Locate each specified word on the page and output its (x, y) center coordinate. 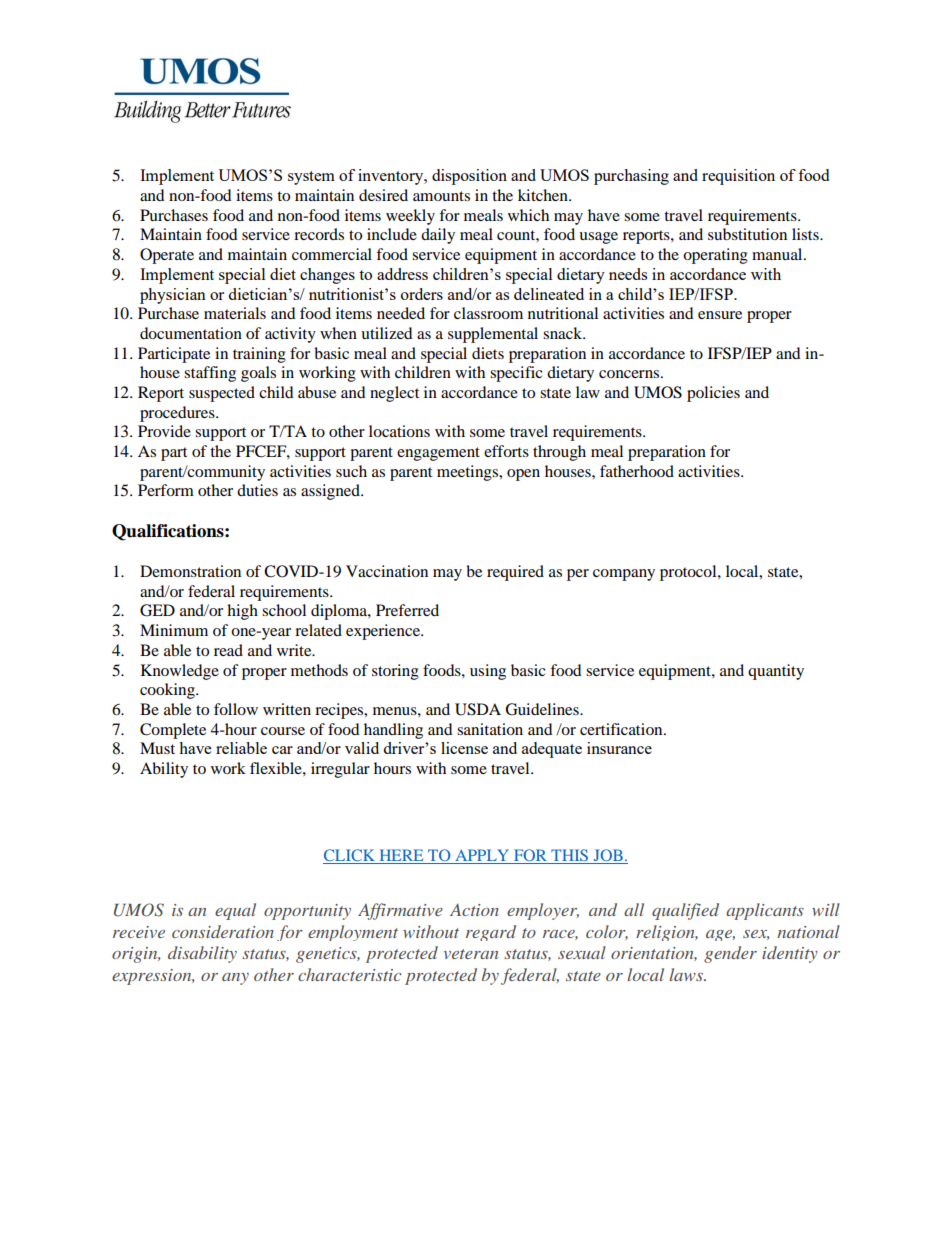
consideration (223, 931)
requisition (738, 177)
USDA (478, 709)
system (311, 178)
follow (236, 709)
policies (713, 394)
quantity (776, 672)
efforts (506, 451)
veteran (471, 954)
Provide (164, 431)
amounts (441, 196)
